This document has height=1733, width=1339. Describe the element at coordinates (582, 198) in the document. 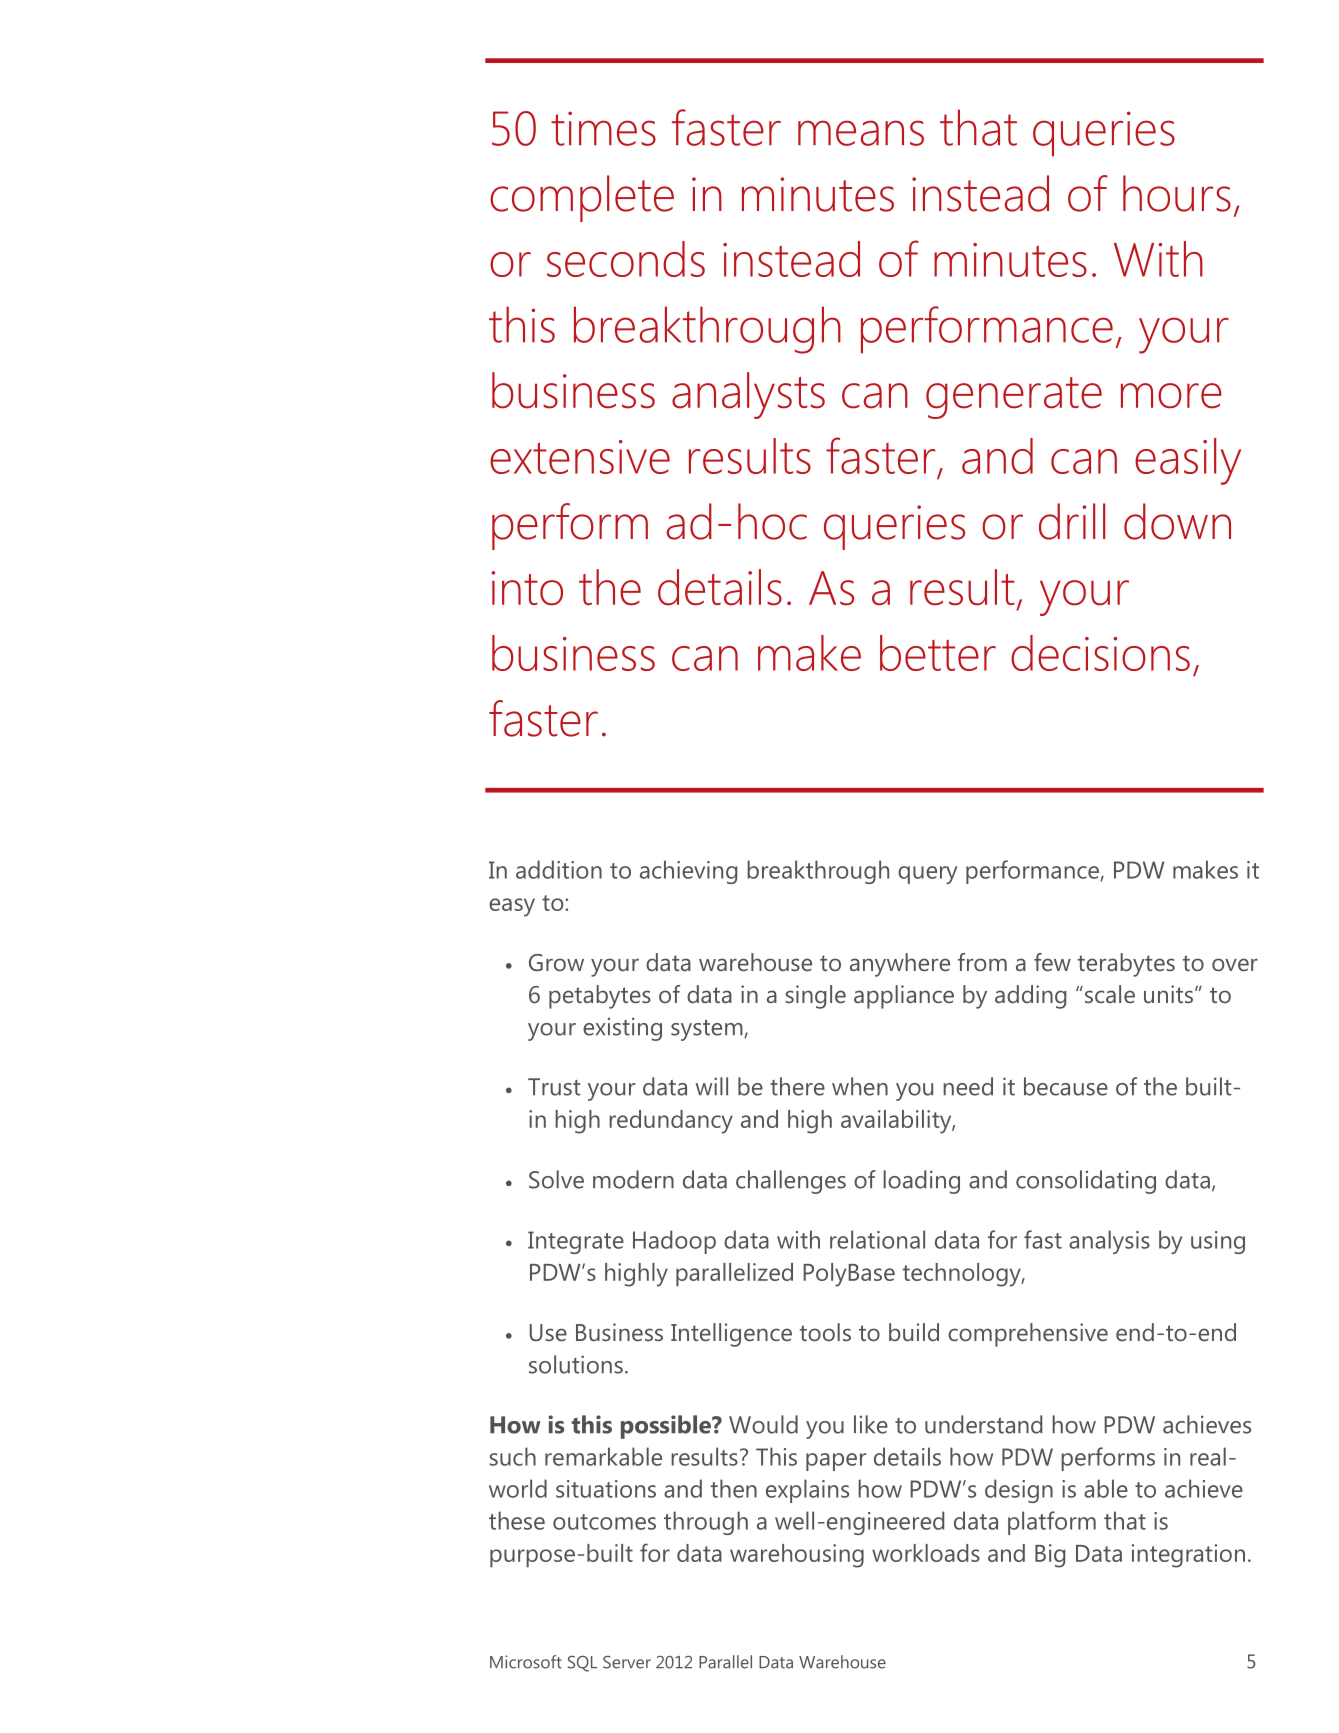

I see `complete` at that location.
